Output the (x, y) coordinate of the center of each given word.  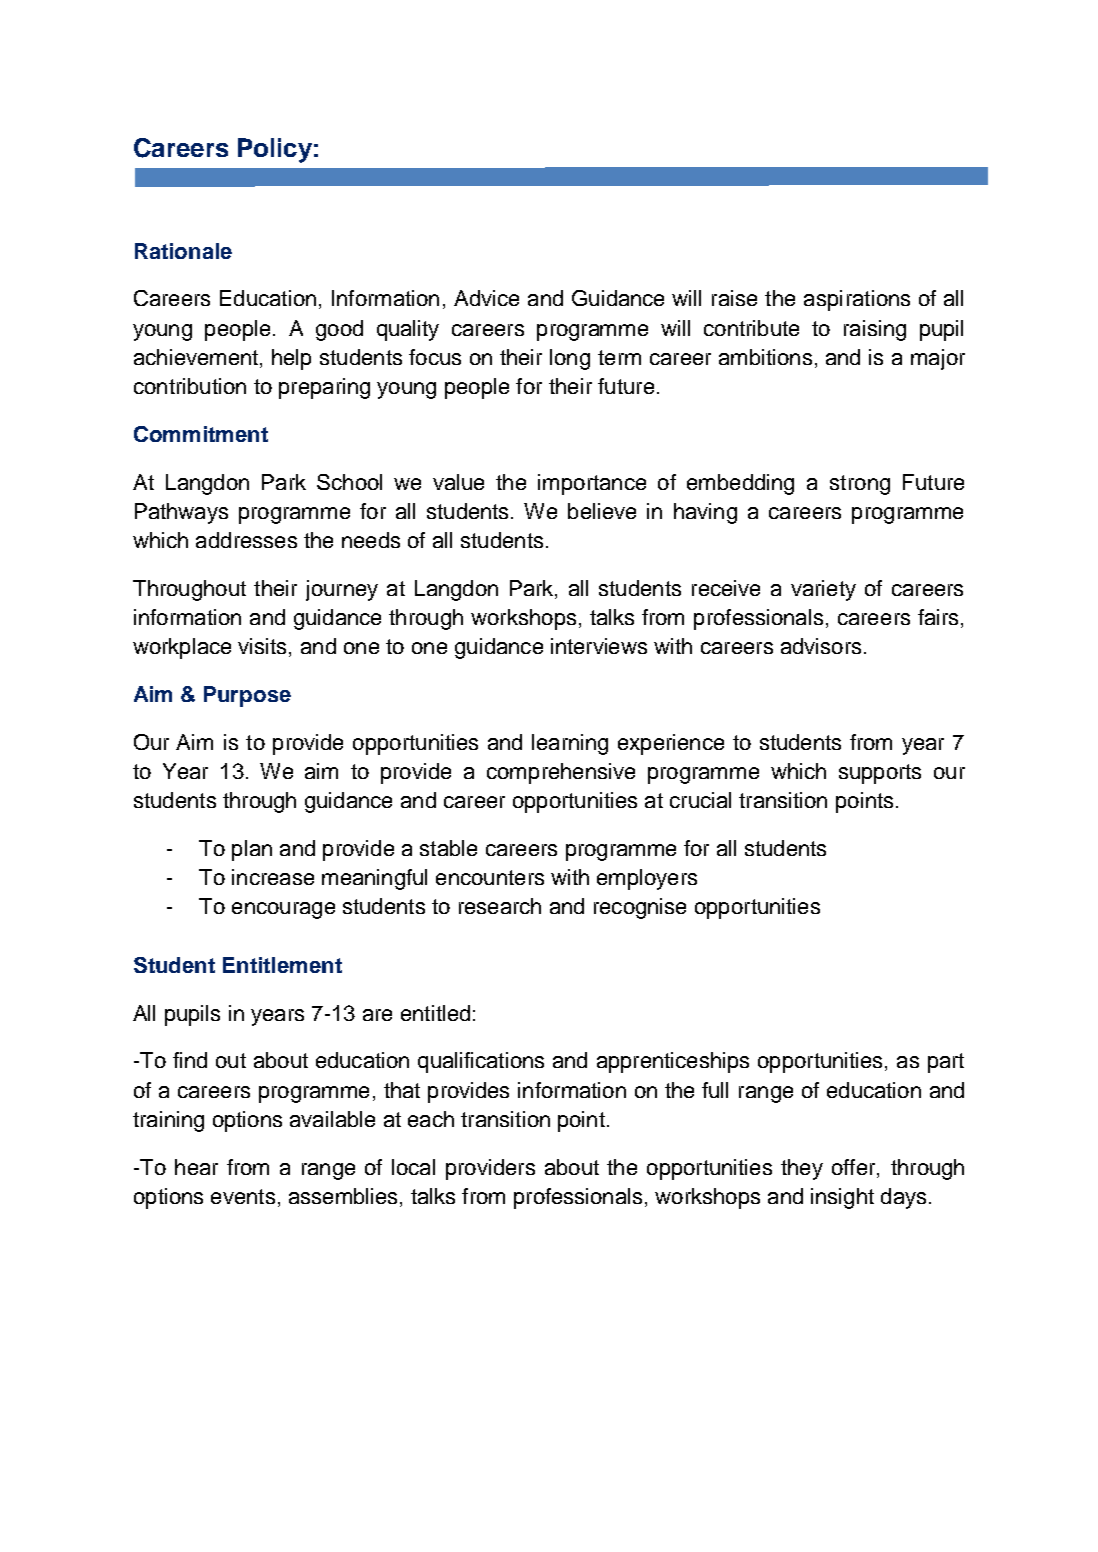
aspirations (857, 300)
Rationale (183, 251)
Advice (486, 298)
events (243, 1196)
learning (570, 744)
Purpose (247, 696)
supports (880, 774)
